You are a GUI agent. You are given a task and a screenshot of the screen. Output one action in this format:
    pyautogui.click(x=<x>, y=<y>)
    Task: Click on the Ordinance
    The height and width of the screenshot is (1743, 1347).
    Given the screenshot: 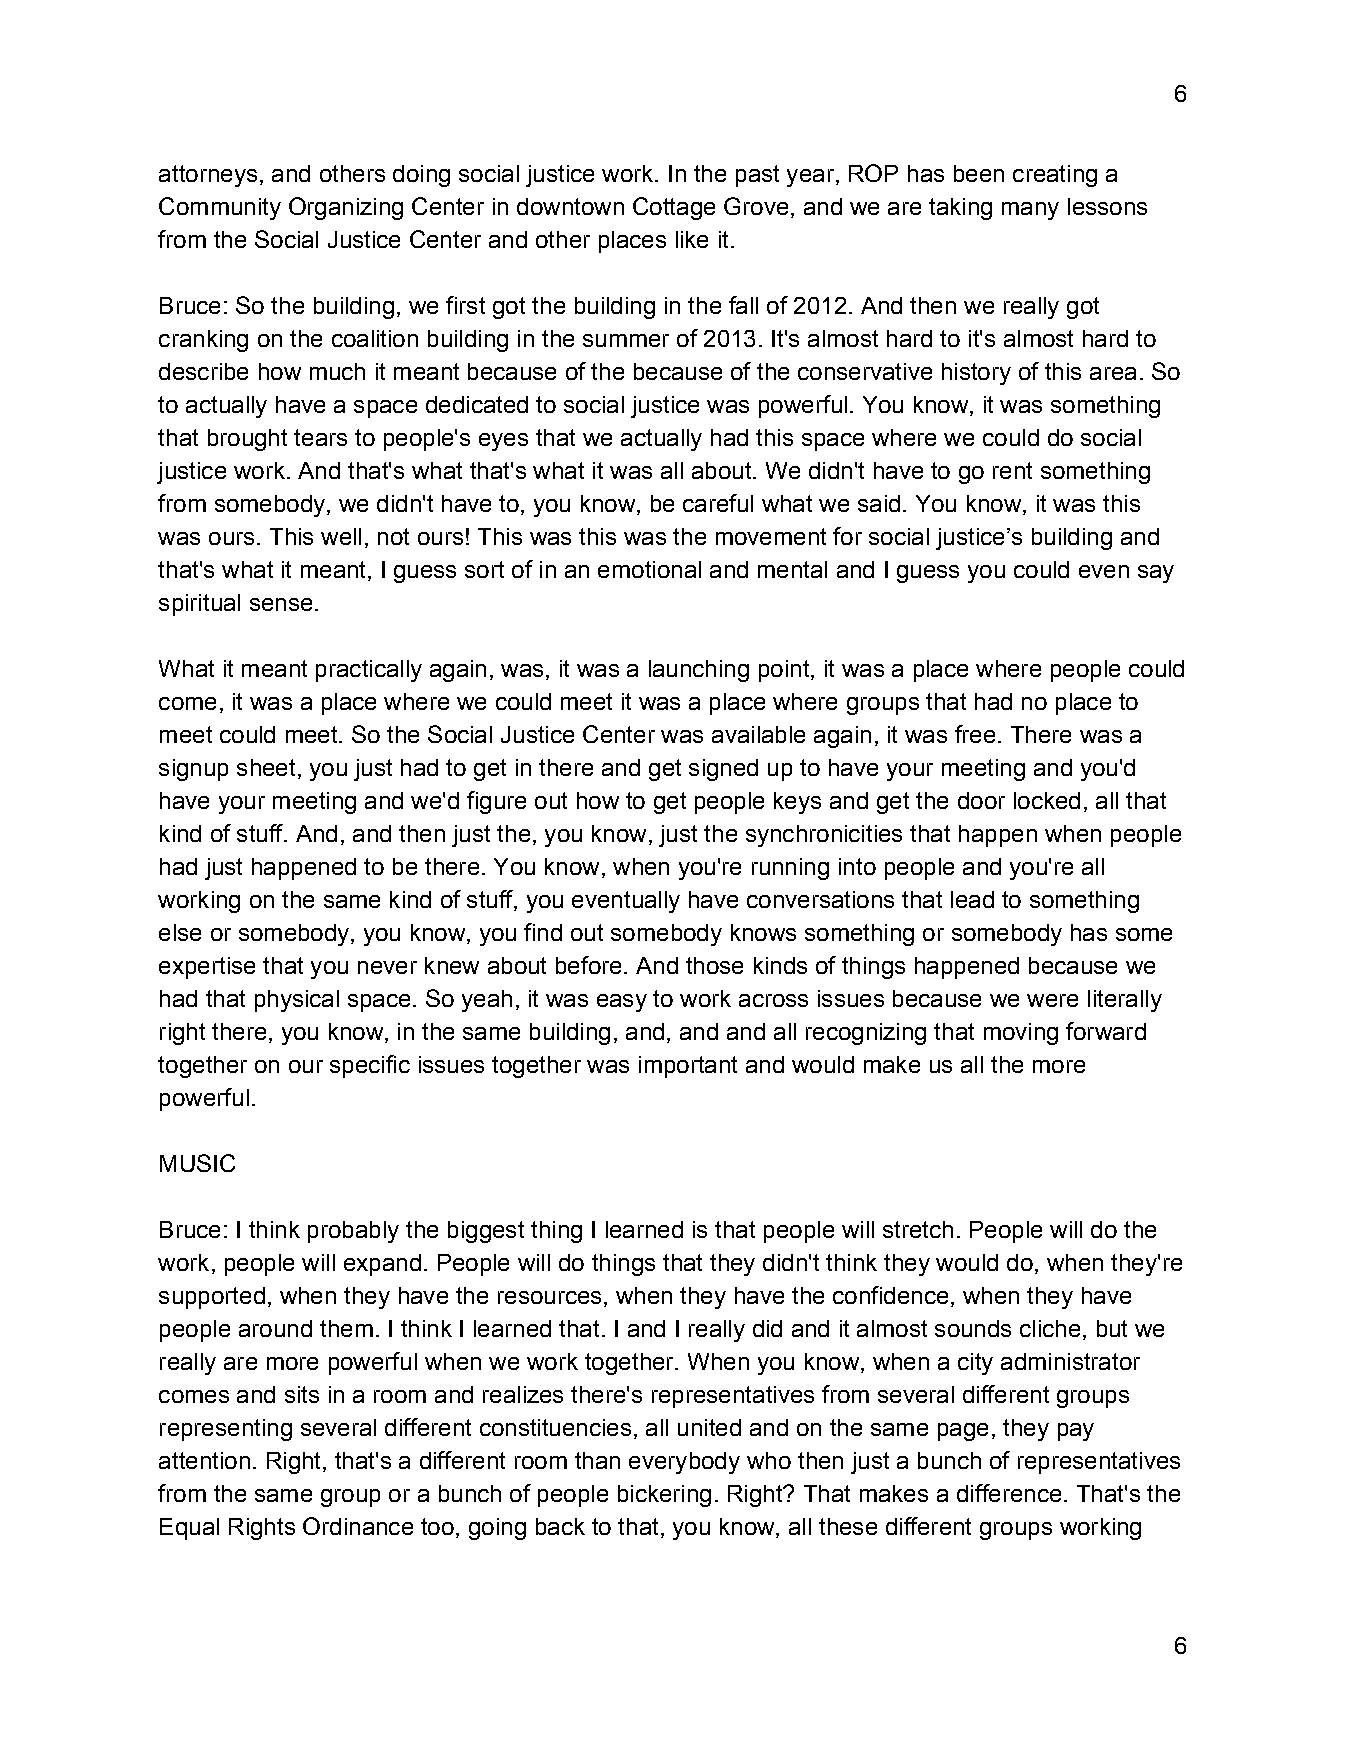 What is the action you would take?
    pyautogui.click(x=358, y=1526)
